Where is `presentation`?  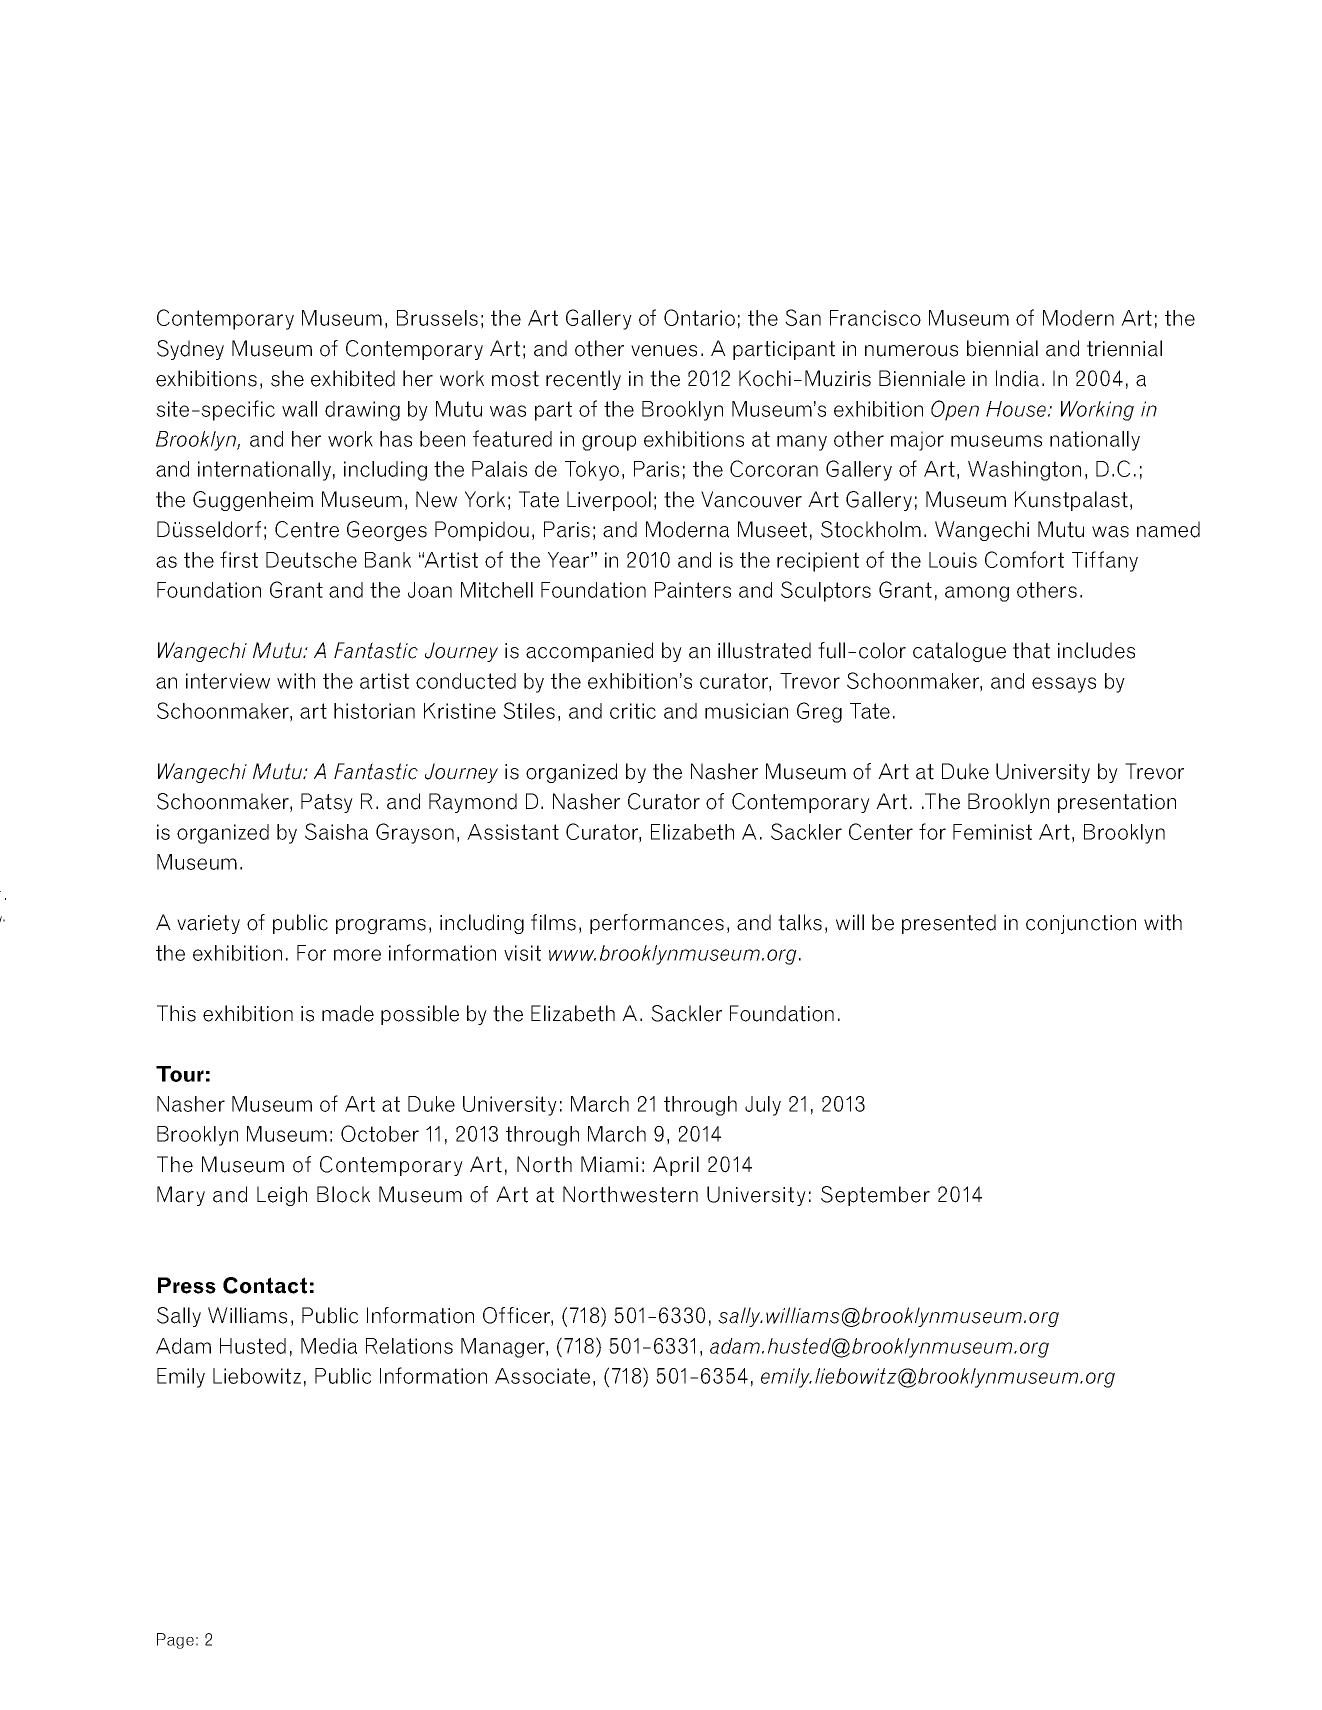
presentation is located at coordinates (1117, 803).
